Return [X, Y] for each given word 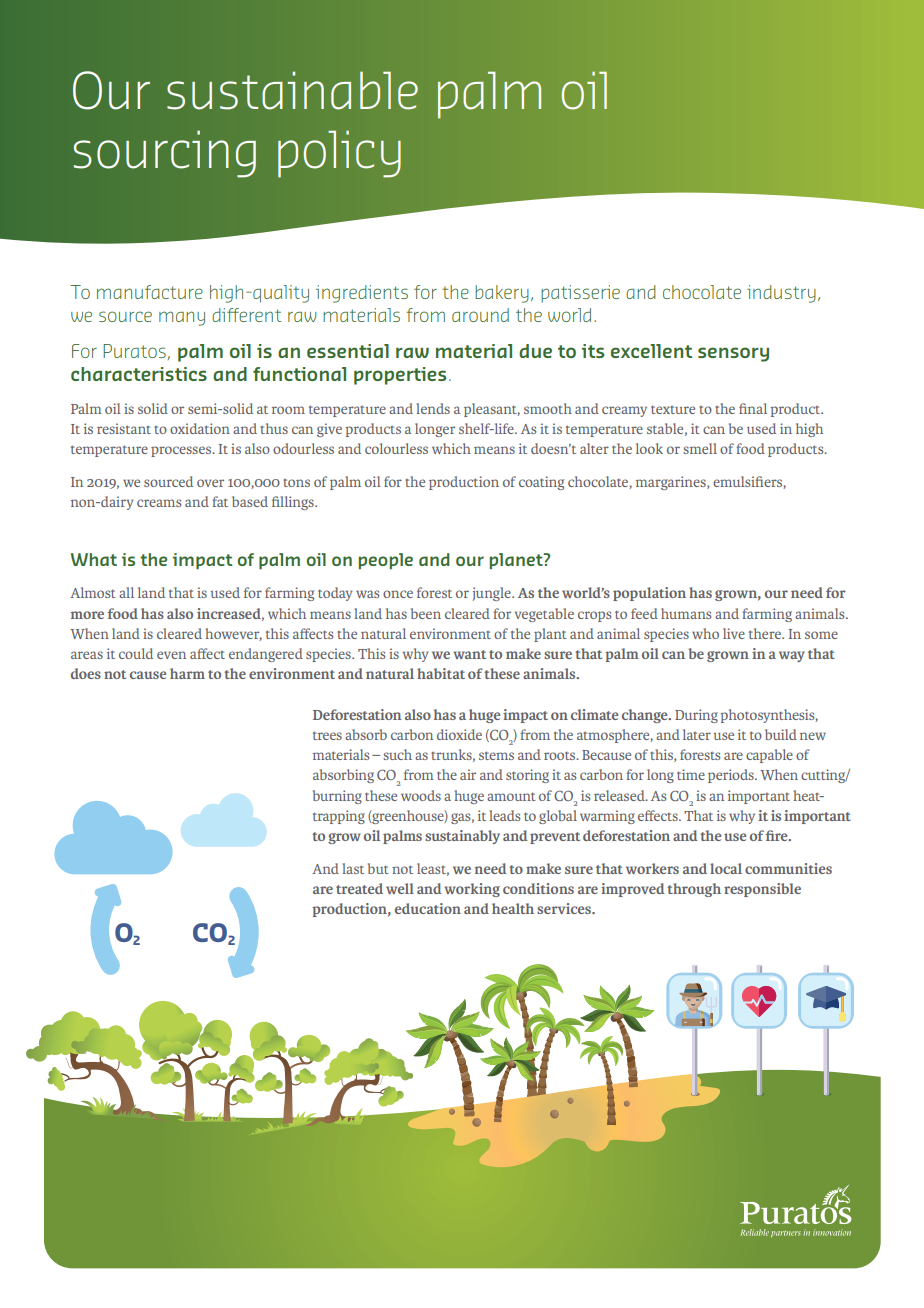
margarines [672, 483]
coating [541, 483]
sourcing [165, 154]
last [353, 868]
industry [781, 294]
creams [159, 503]
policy [339, 154]
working [472, 890]
